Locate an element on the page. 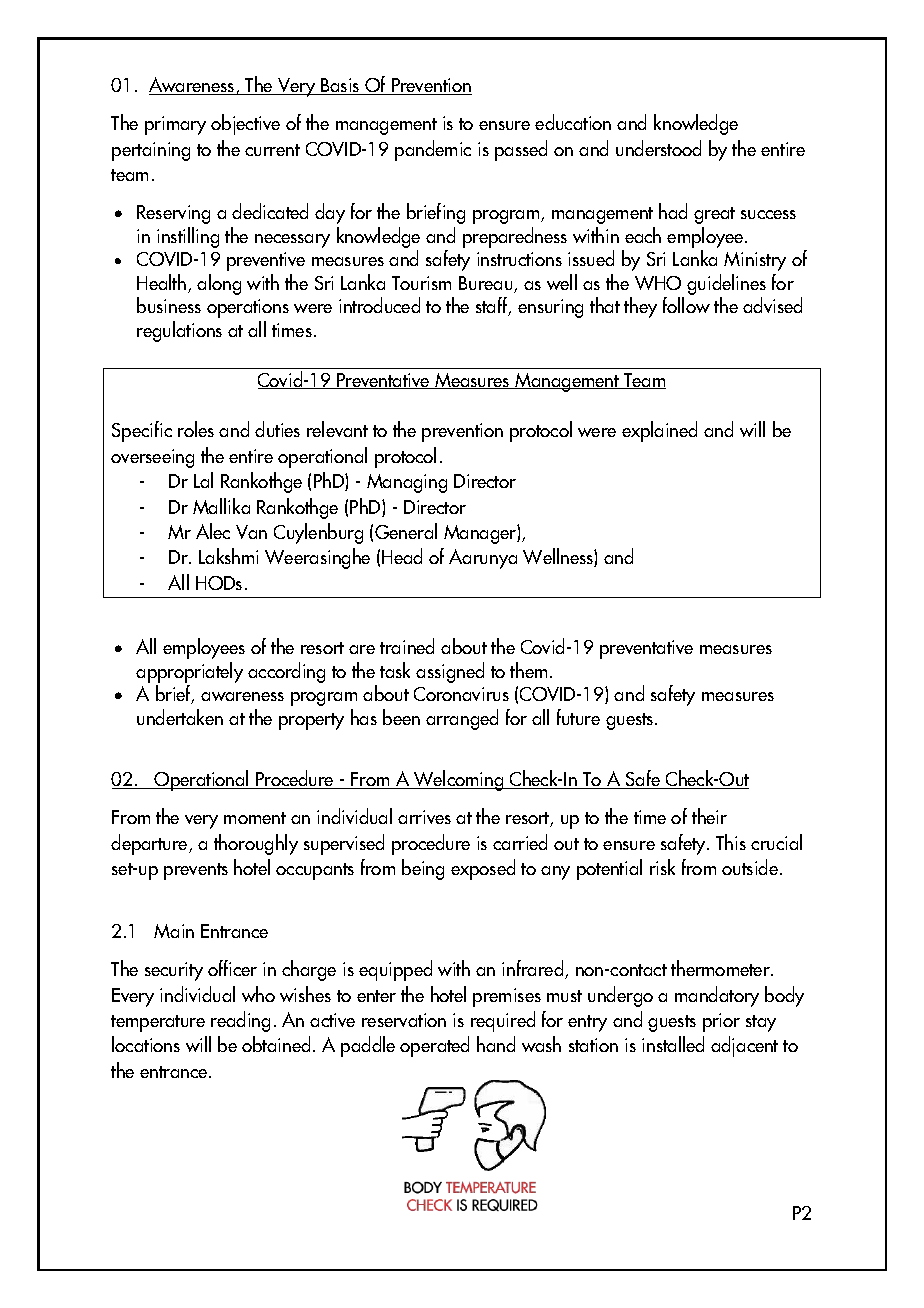  objective is located at coordinates (245, 124).
